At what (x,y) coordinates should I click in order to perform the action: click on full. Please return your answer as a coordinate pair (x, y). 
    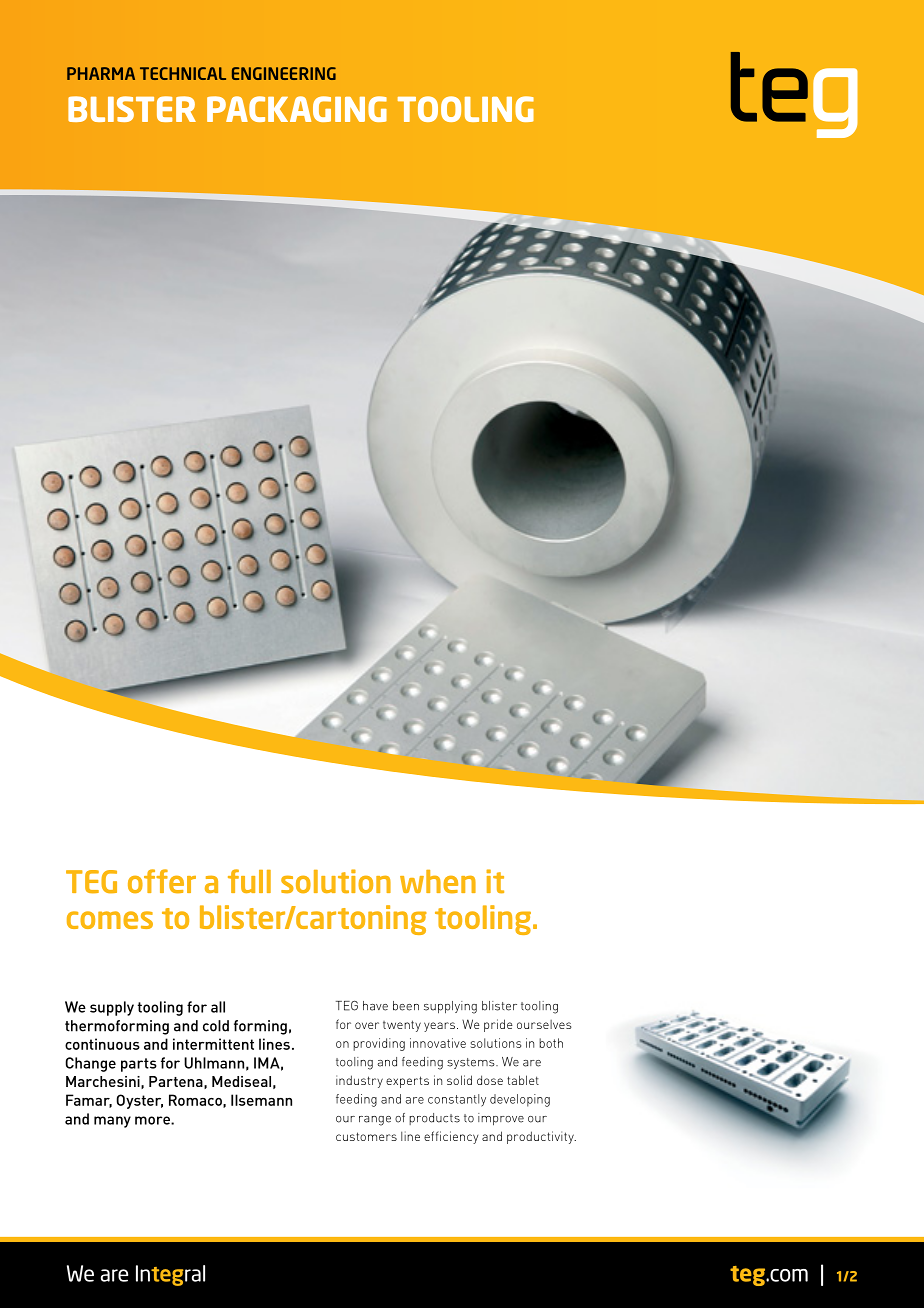
    Looking at the image, I should click on (249, 881).
